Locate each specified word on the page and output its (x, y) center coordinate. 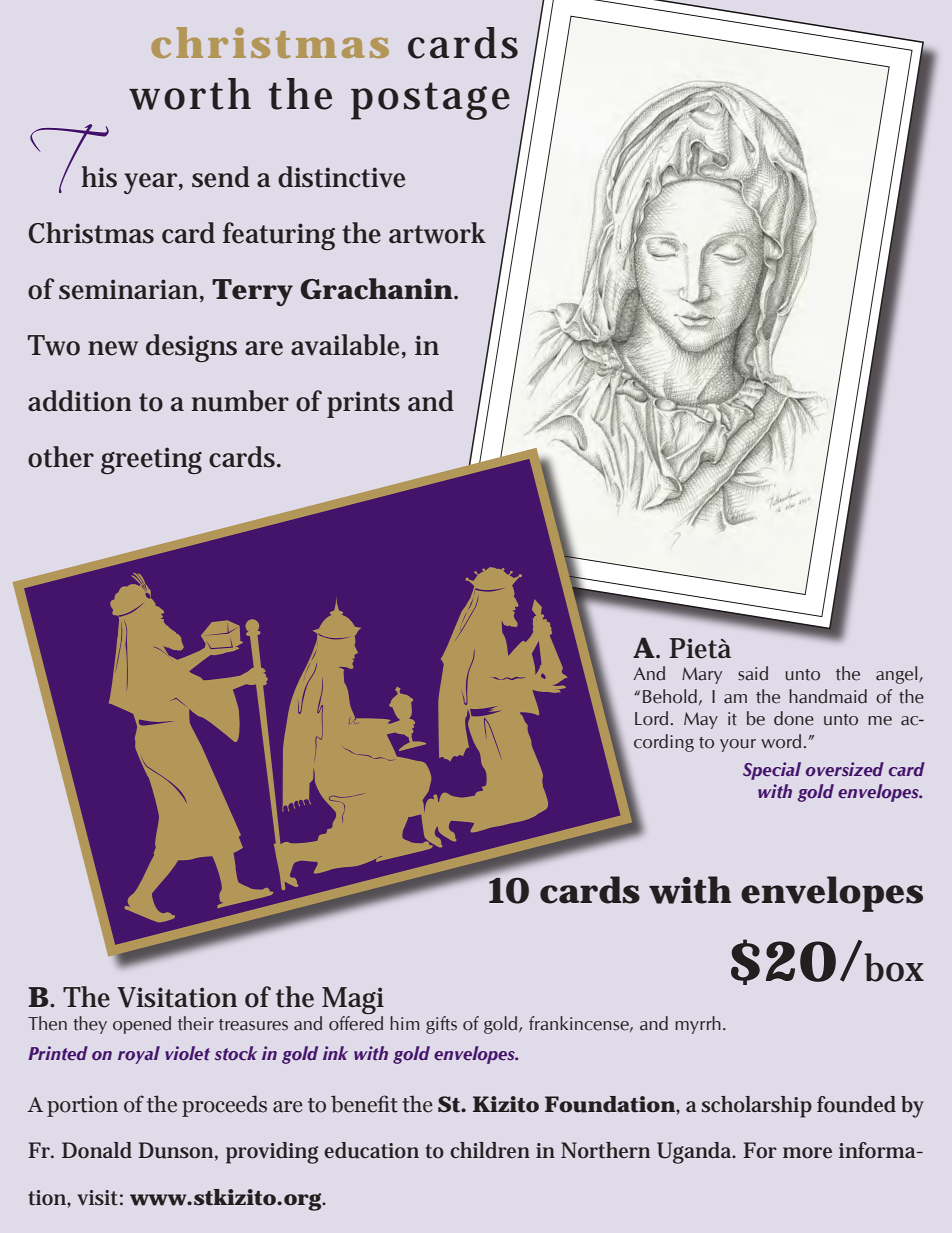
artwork (437, 233)
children (490, 1150)
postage (430, 101)
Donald (97, 1150)
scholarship (756, 1107)
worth (190, 94)
